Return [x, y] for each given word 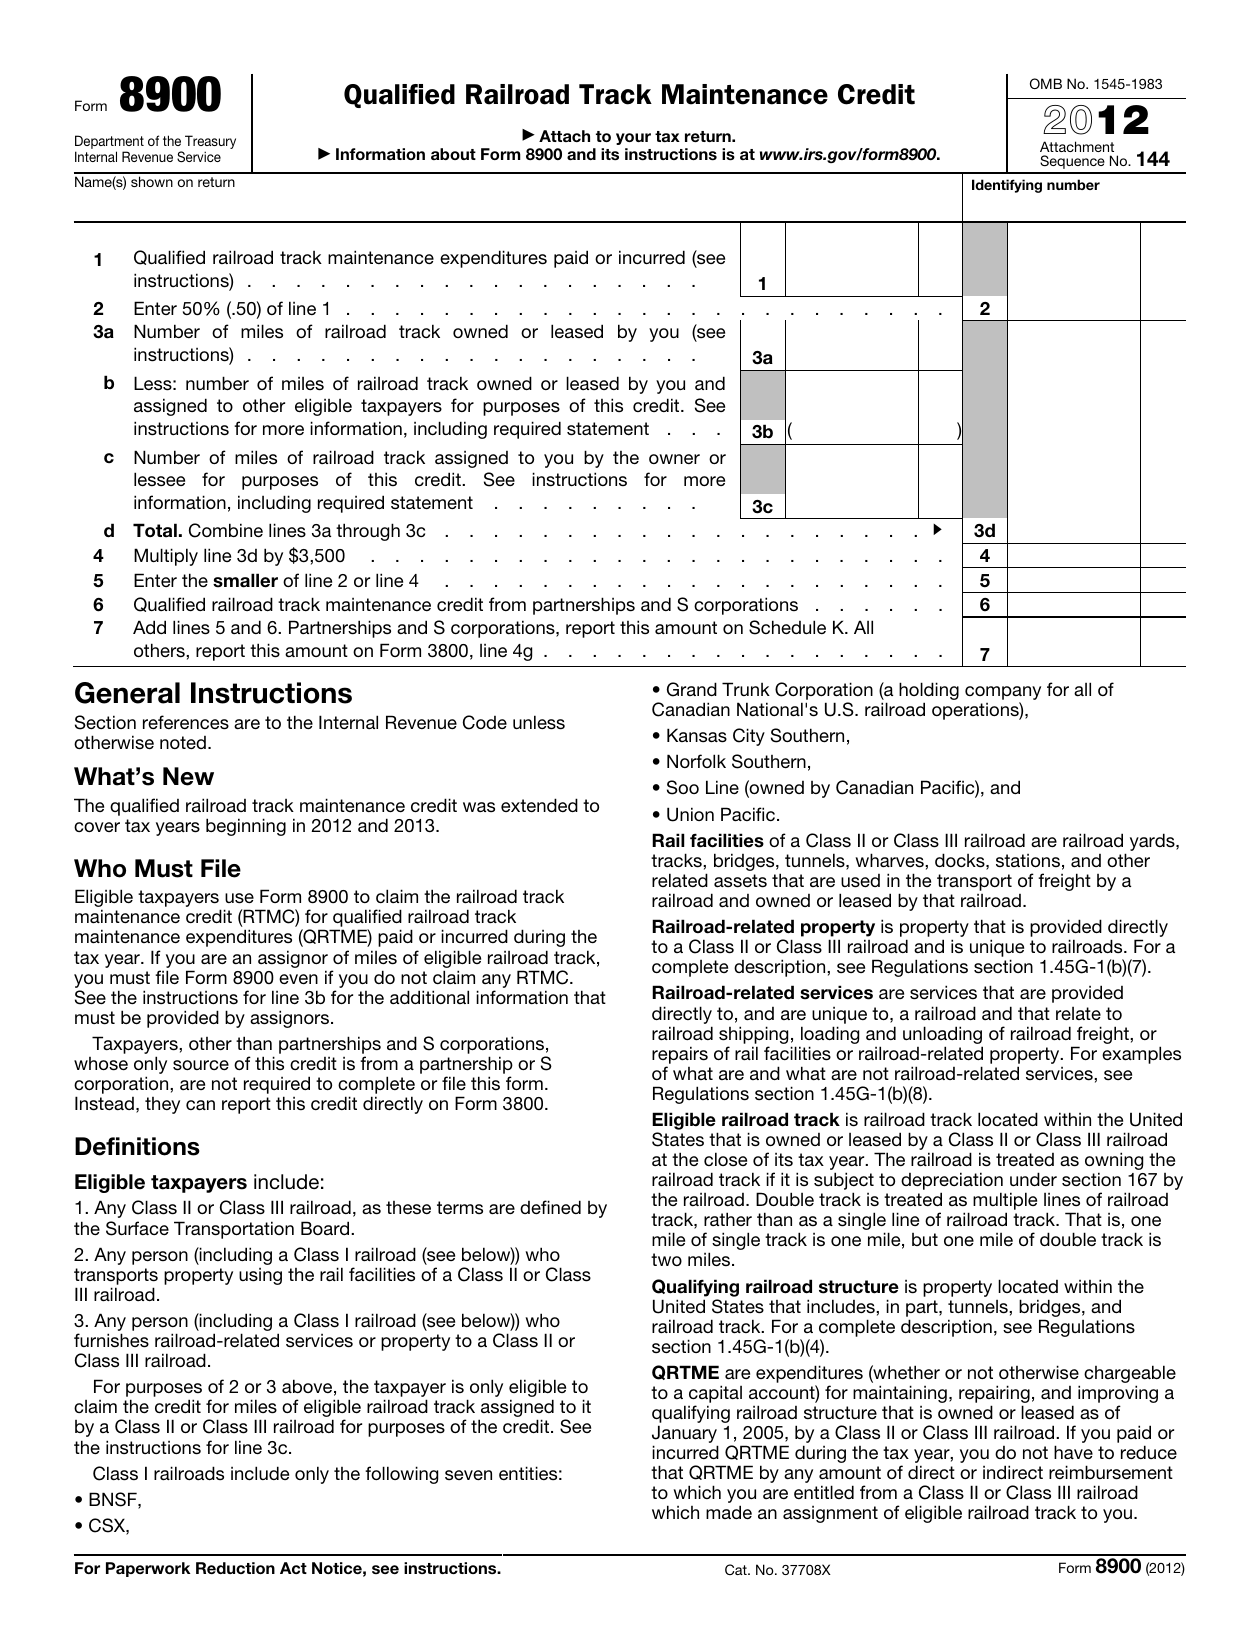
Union [690, 814]
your [633, 139]
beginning [246, 827]
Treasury [210, 142]
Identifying [1007, 186]
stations [1028, 860]
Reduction [235, 1568]
